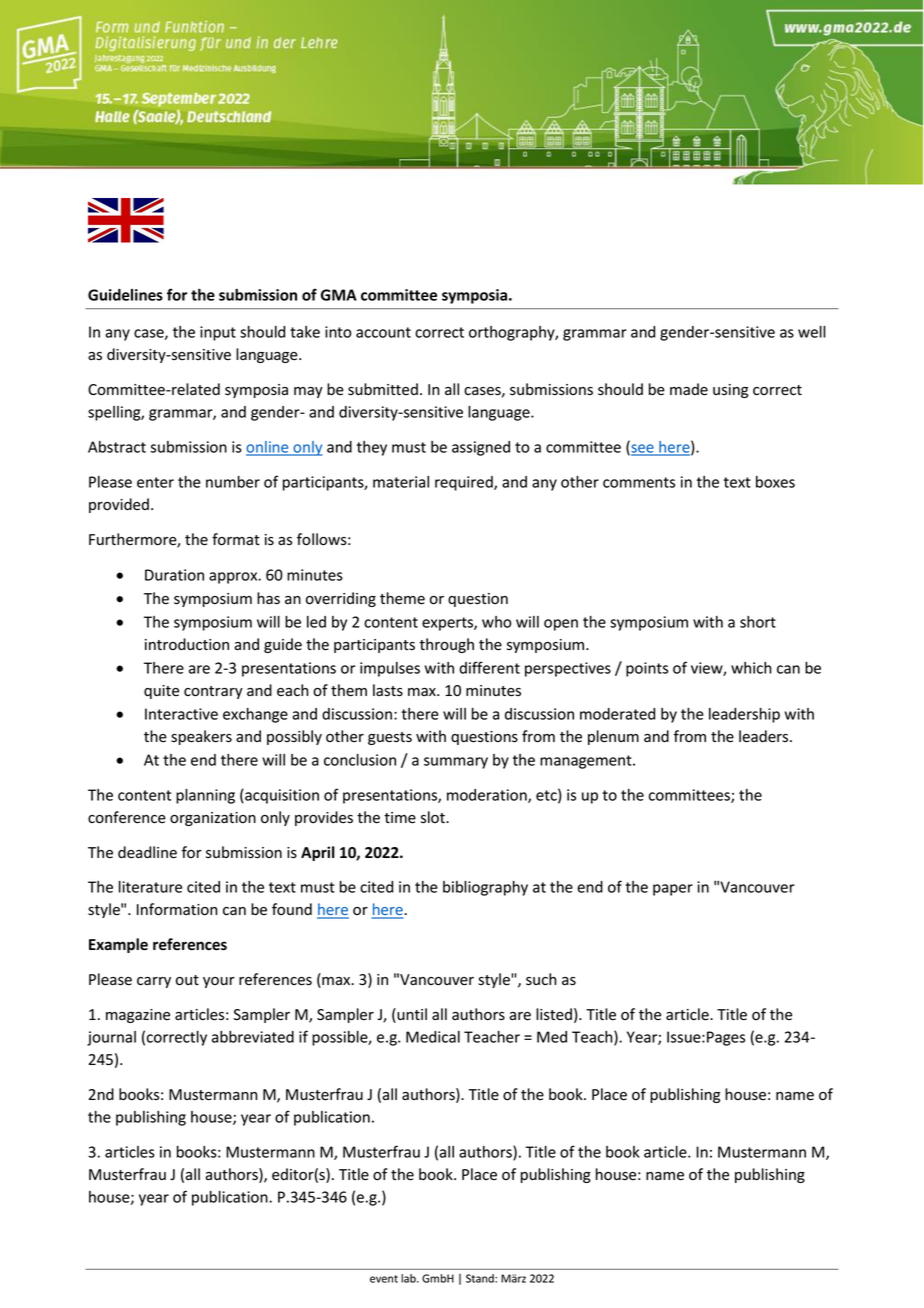 This page has height=1308, width=924. I want to click on input, so click(218, 333).
